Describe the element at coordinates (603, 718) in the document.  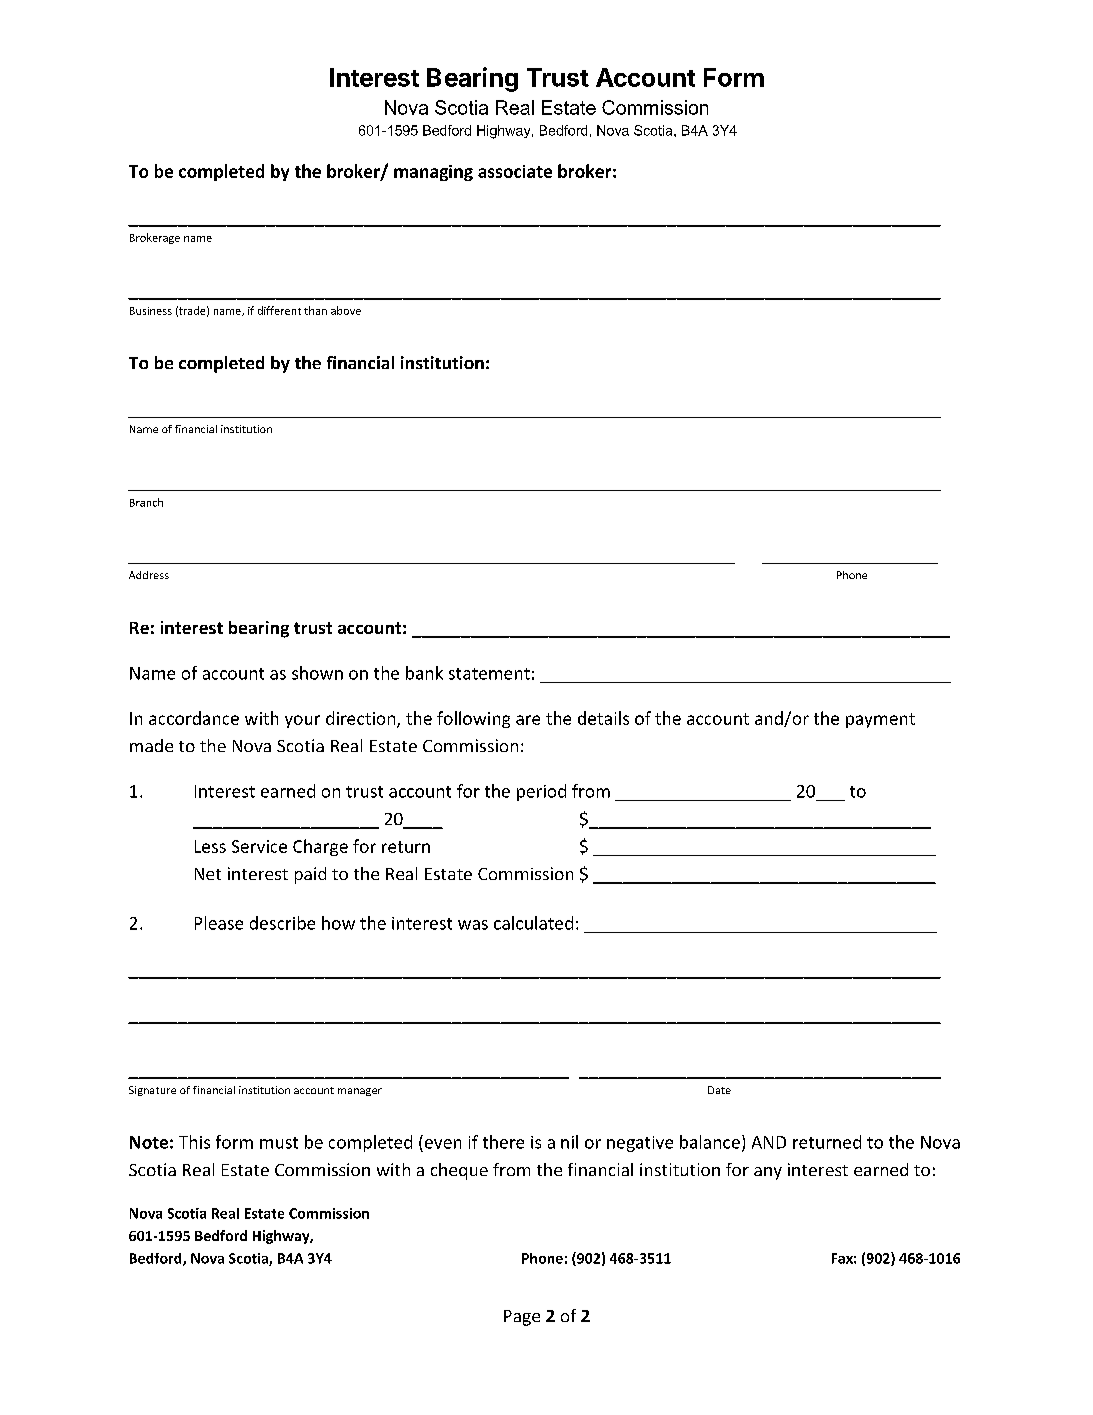
I see `details` at that location.
